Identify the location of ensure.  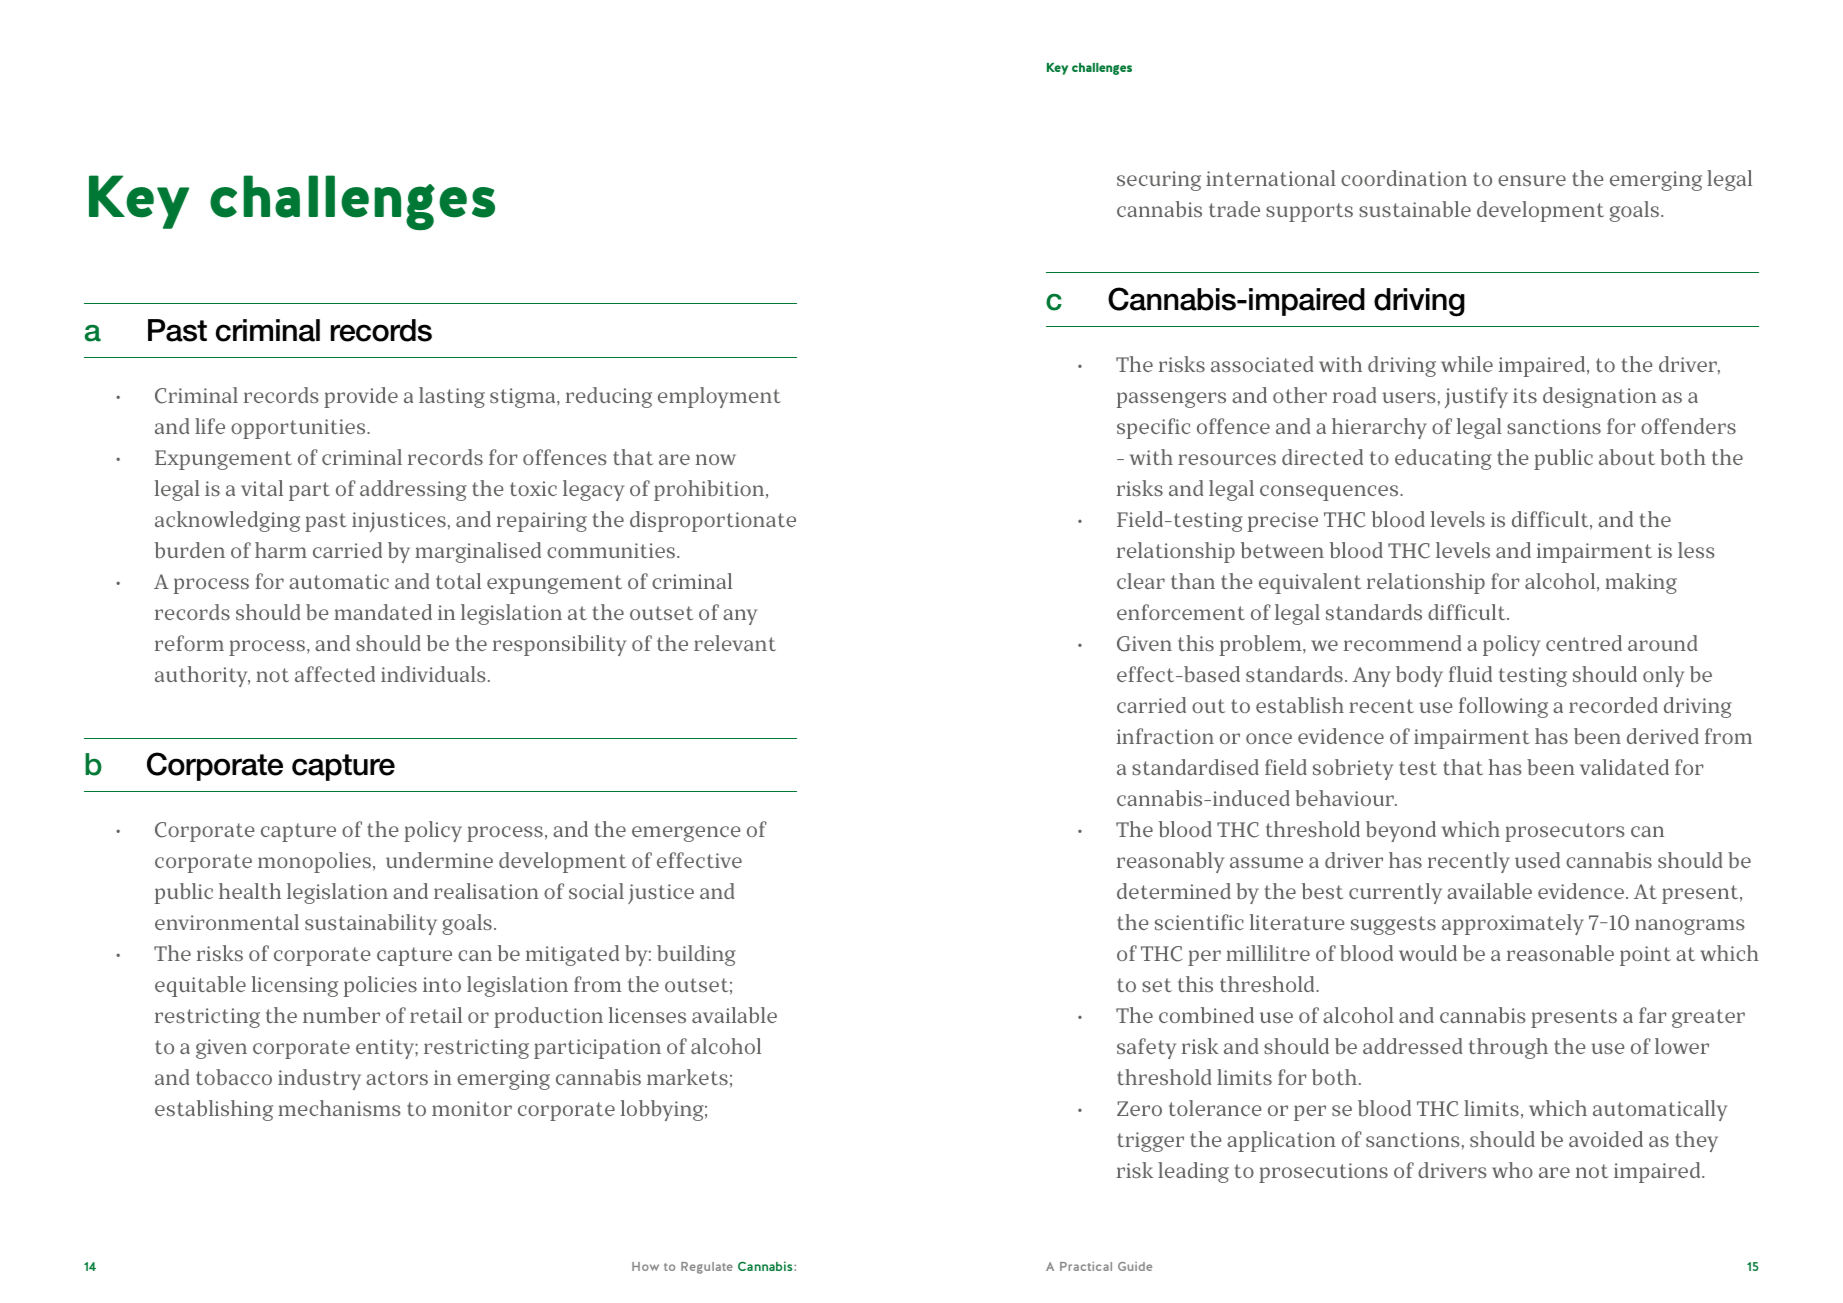
(1532, 180).
